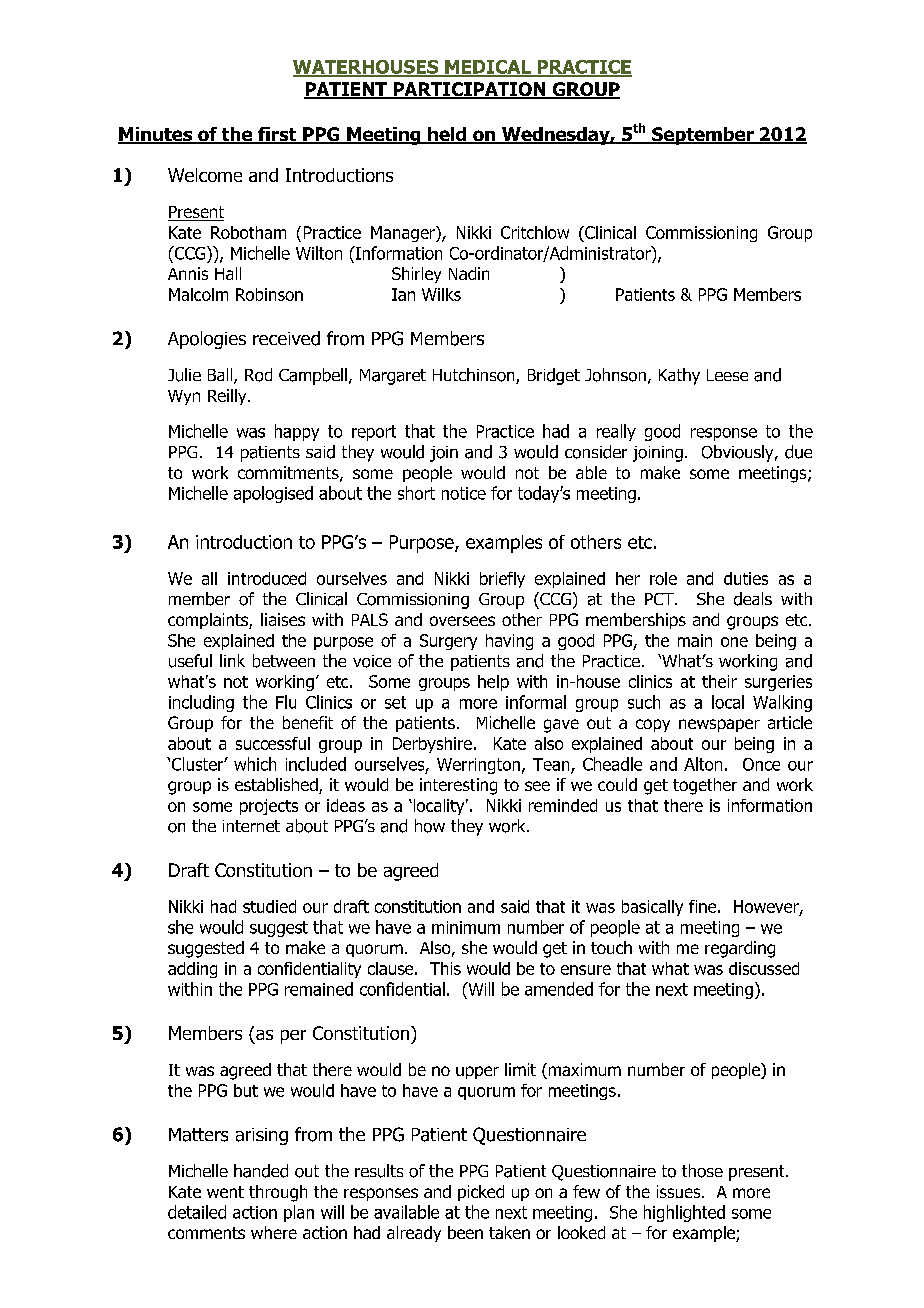  Describe the element at coordinates (703, 136) in the document. I see `September` at that location.
